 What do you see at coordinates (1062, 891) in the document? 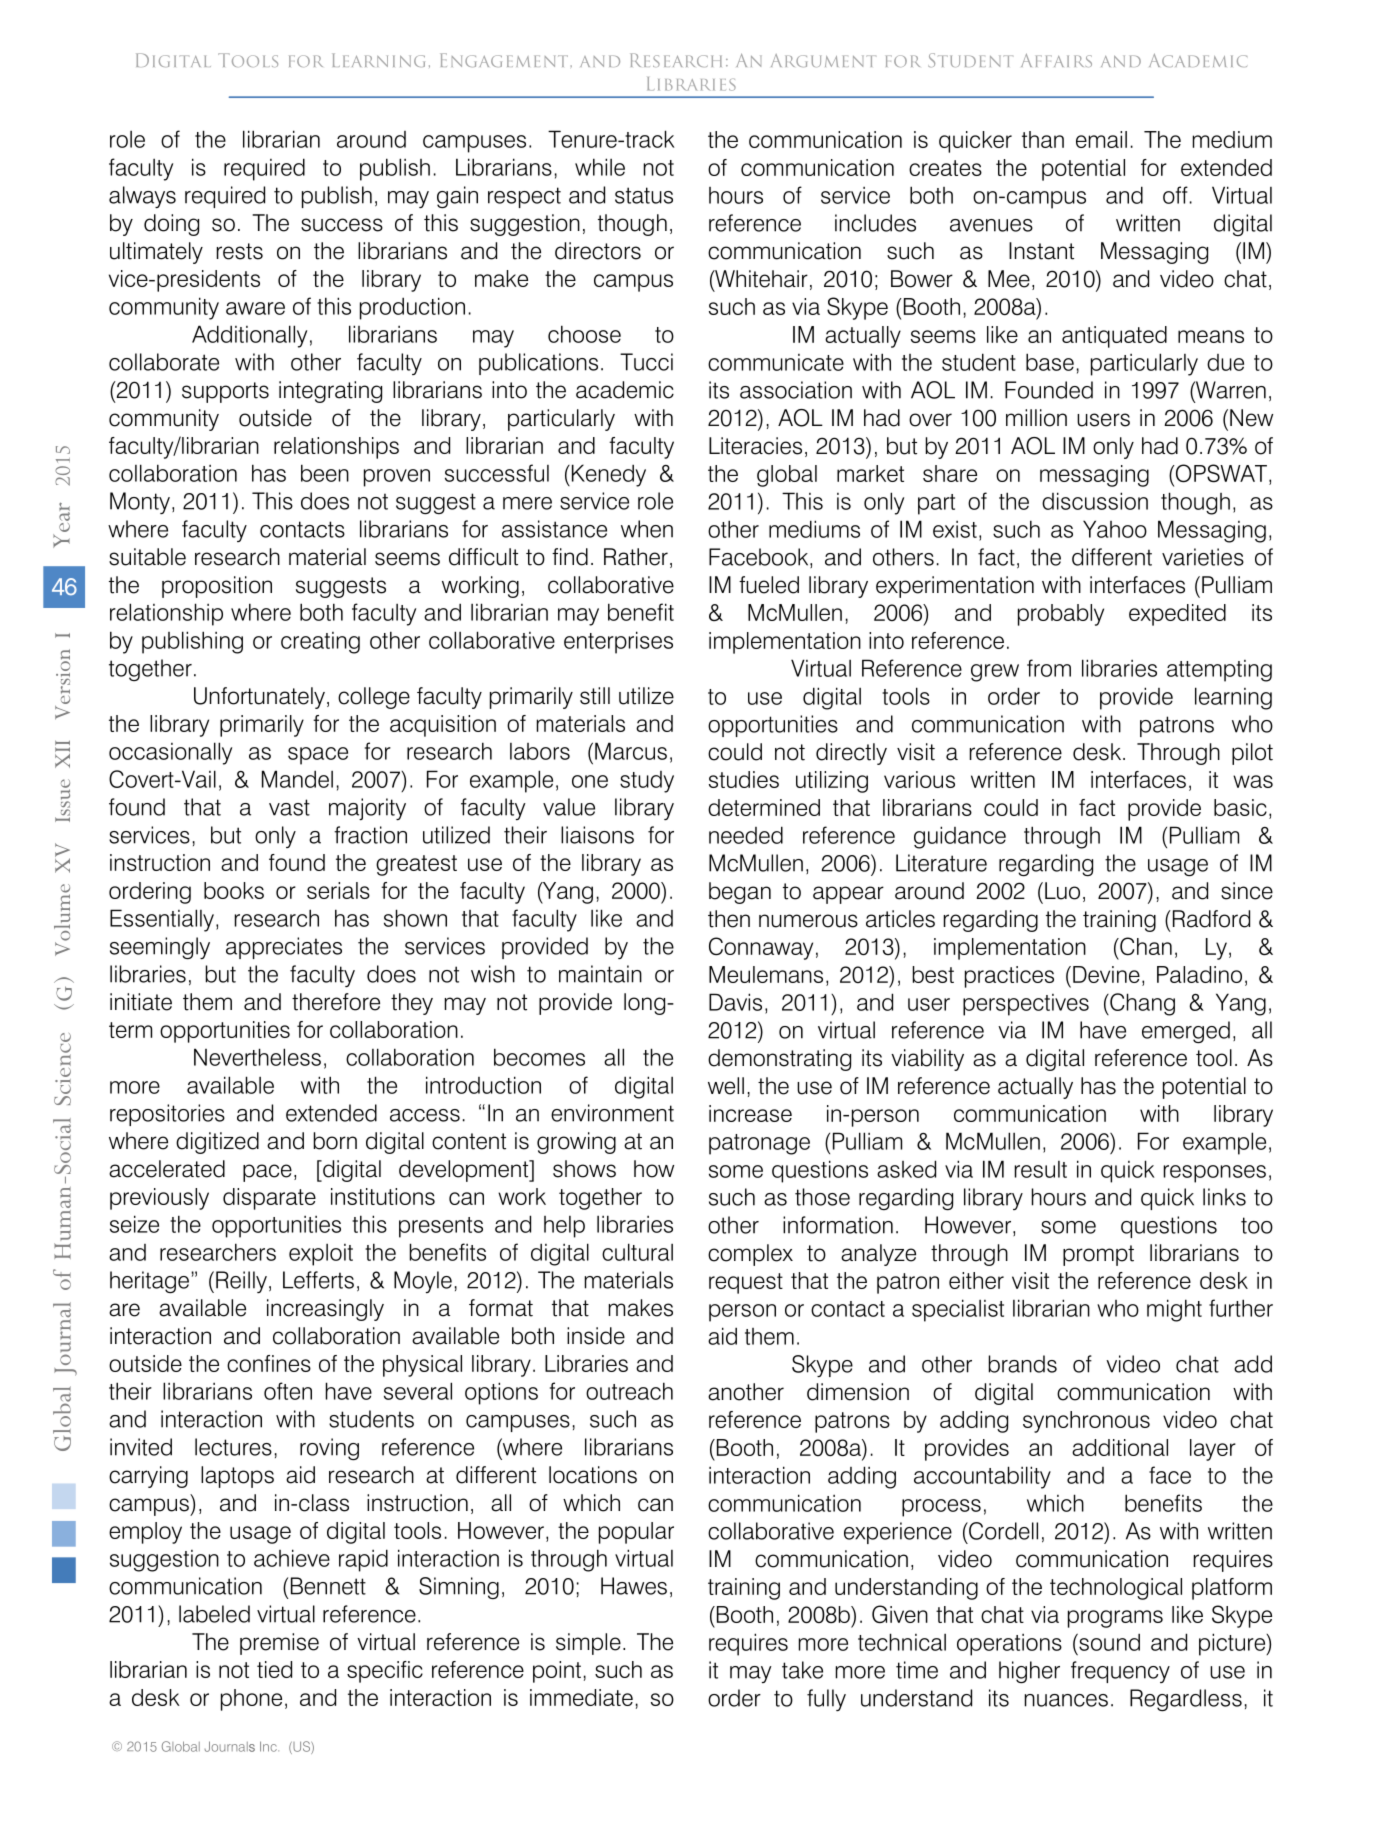
I see `Luo` at bounding box center [1062, 891].
